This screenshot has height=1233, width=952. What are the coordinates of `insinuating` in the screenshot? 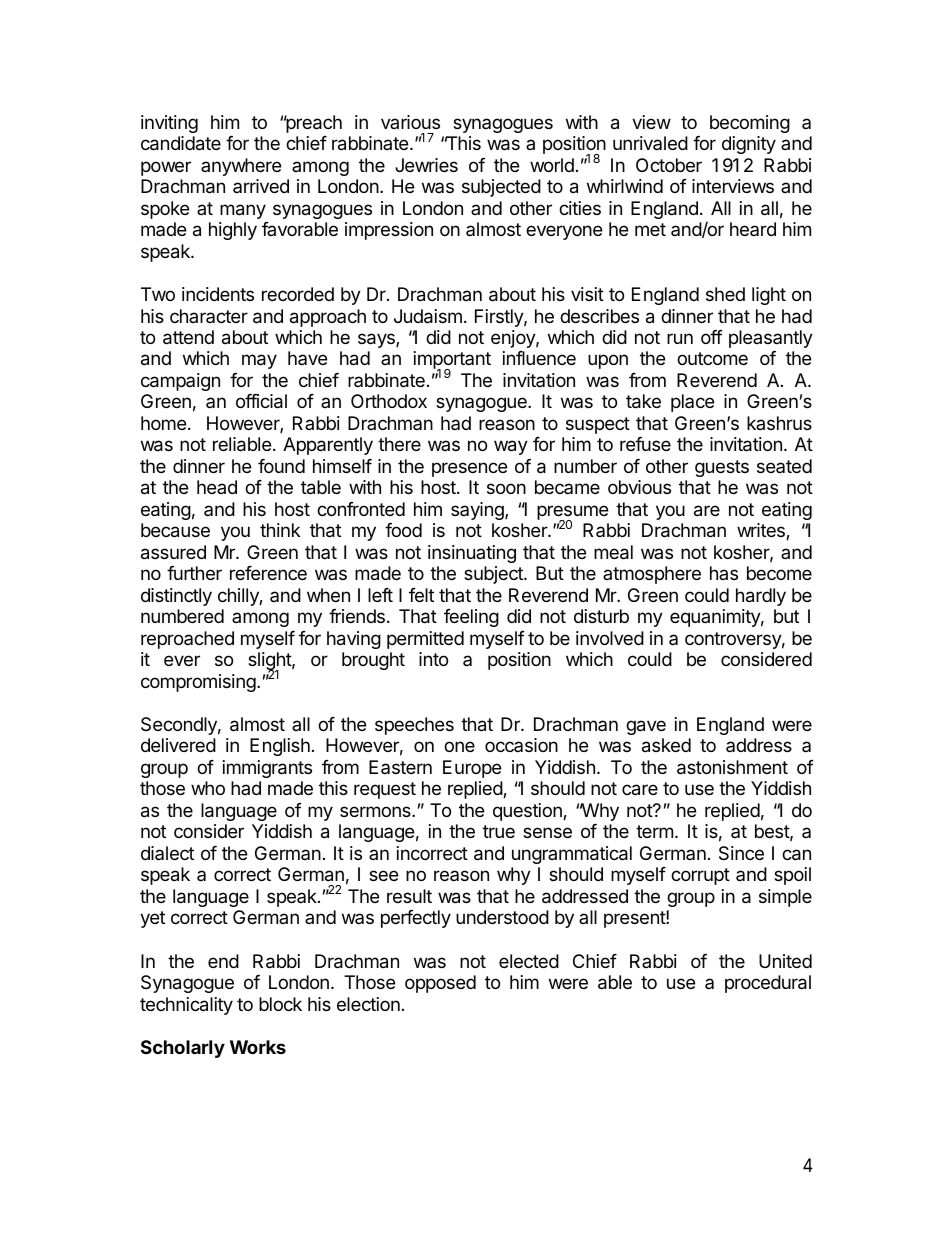 It's located at (472, 554).
